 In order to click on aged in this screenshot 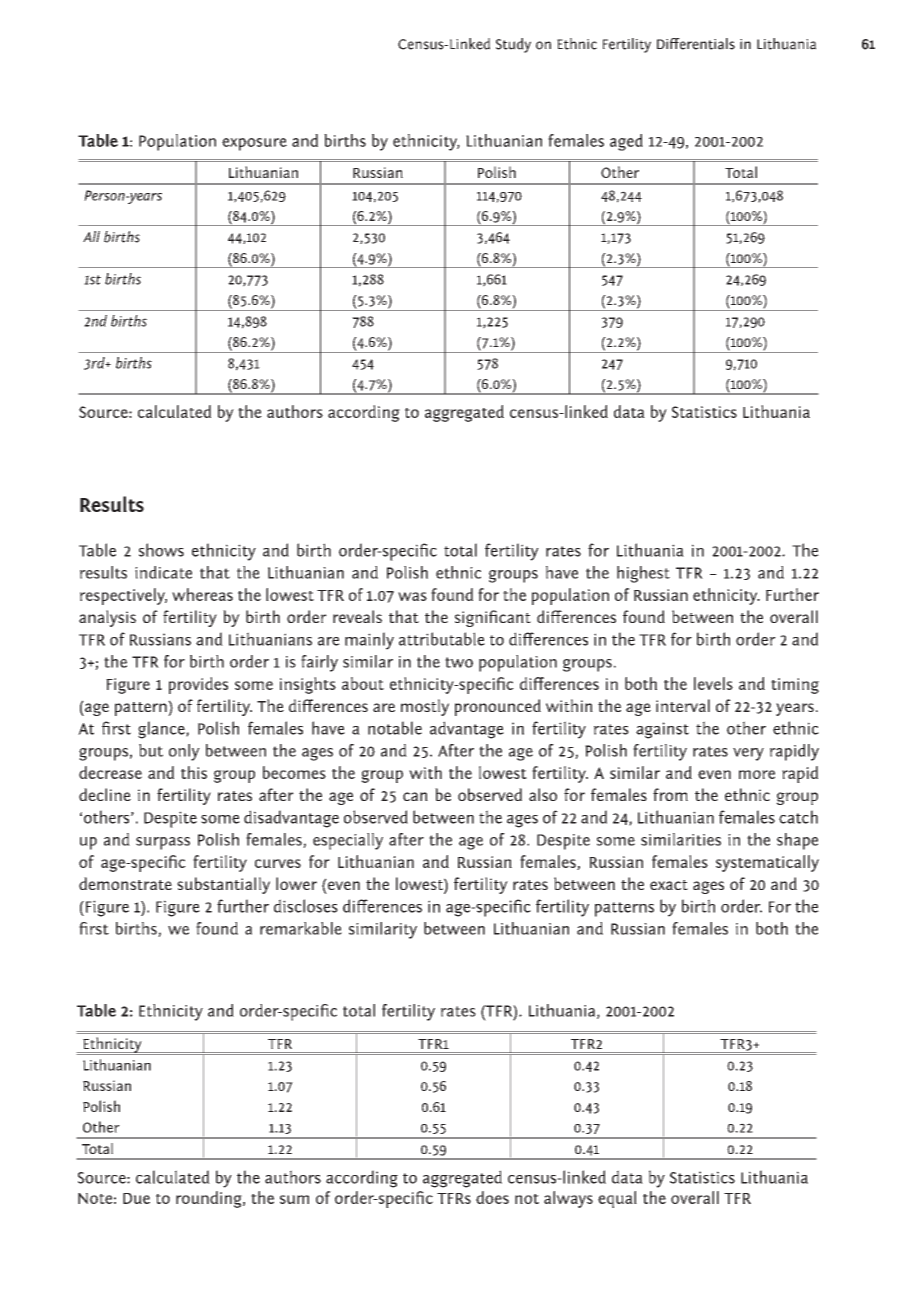, I will do `click(626, 142)`.
